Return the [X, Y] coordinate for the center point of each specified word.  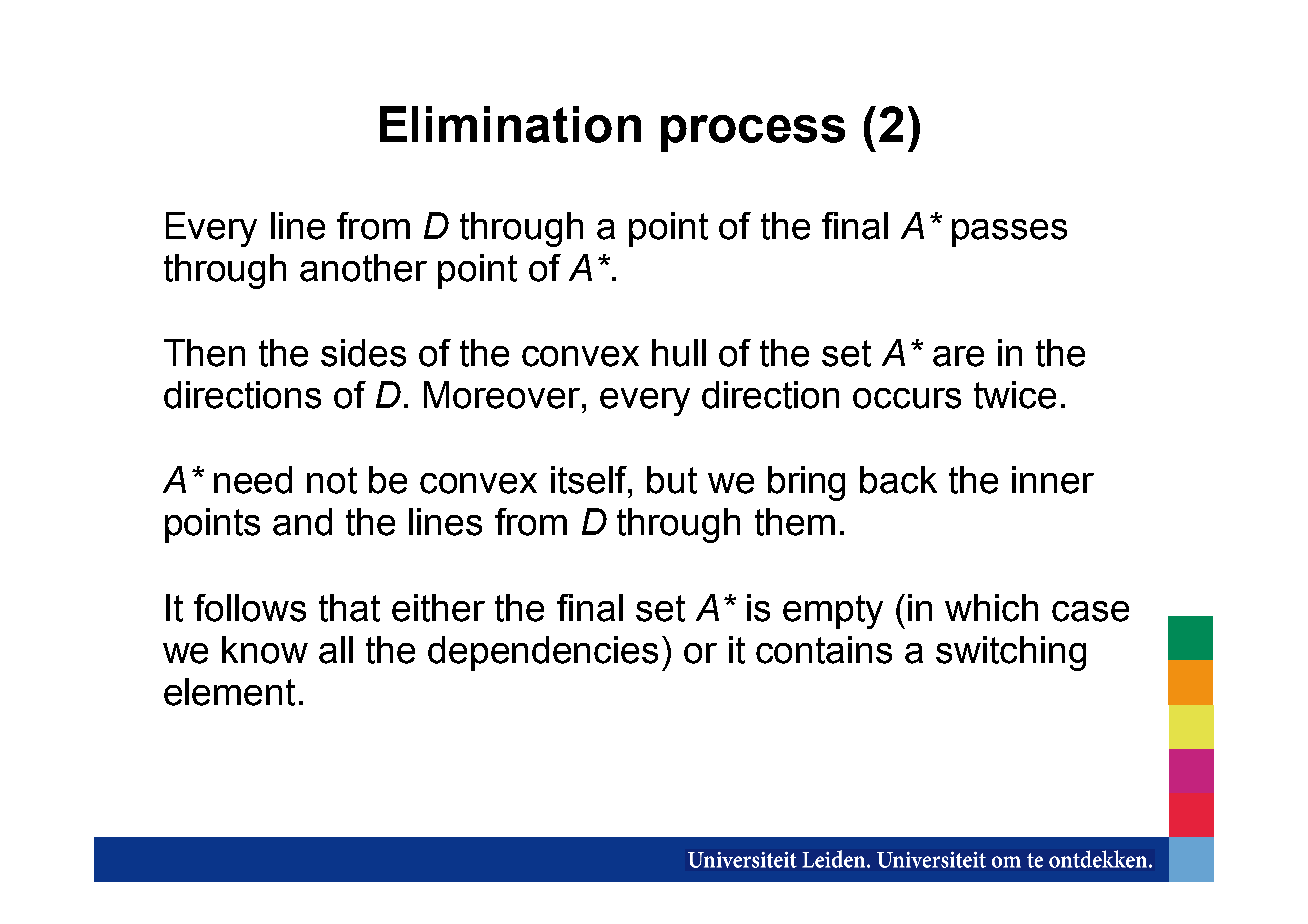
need [253, 480]
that [349, 608]
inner [1053, 480]
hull [679, 353]
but [672, 480]
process [753, 133]
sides [363, 353]
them [795, 522]
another [363, 268]
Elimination [510, 124]
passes [1009, 233]
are [958, 356]
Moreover [503, 395]
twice [1015, 395]
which [991, 608]
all [336, 650]
